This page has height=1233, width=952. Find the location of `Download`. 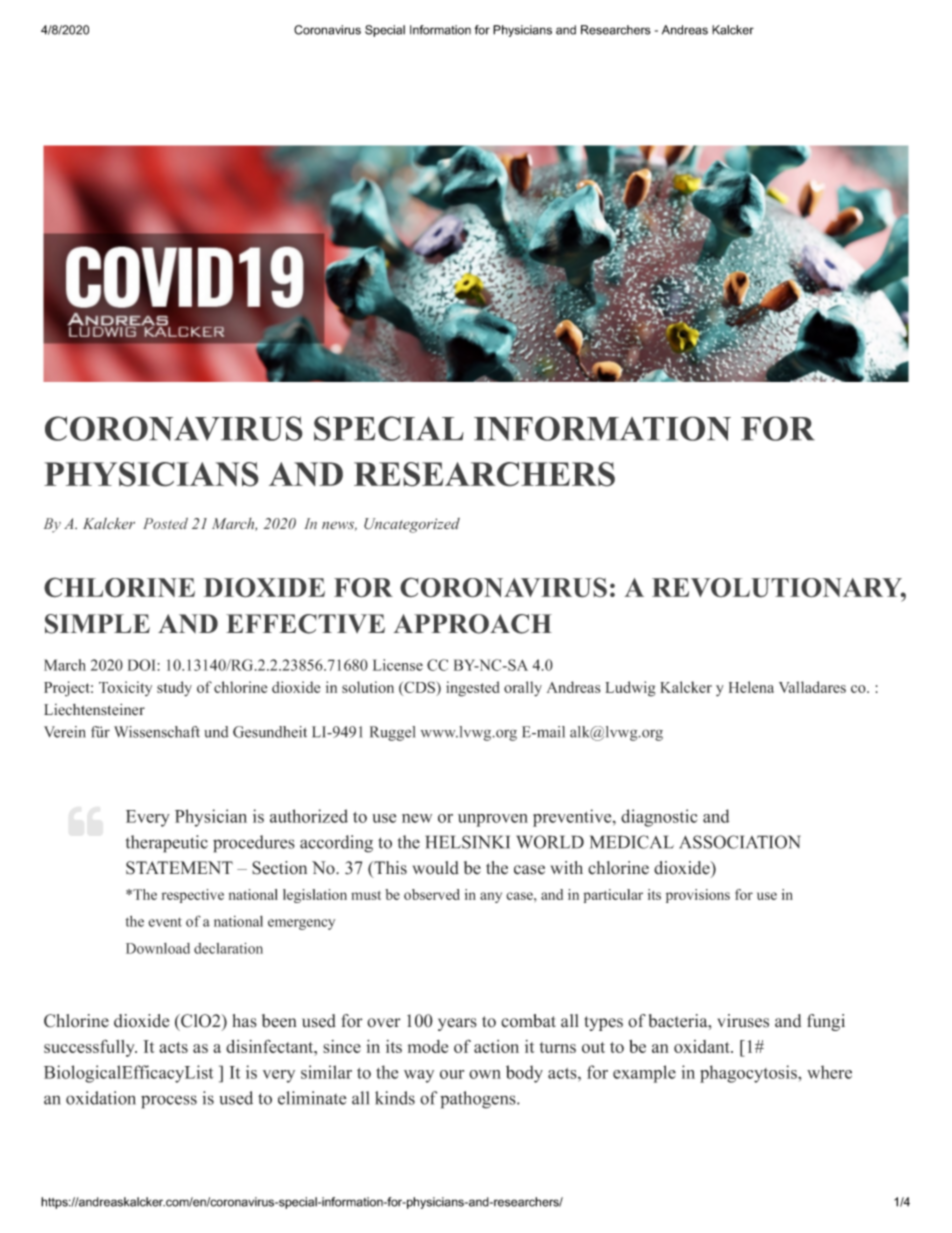

Download is located at coordinates (158, 948).
